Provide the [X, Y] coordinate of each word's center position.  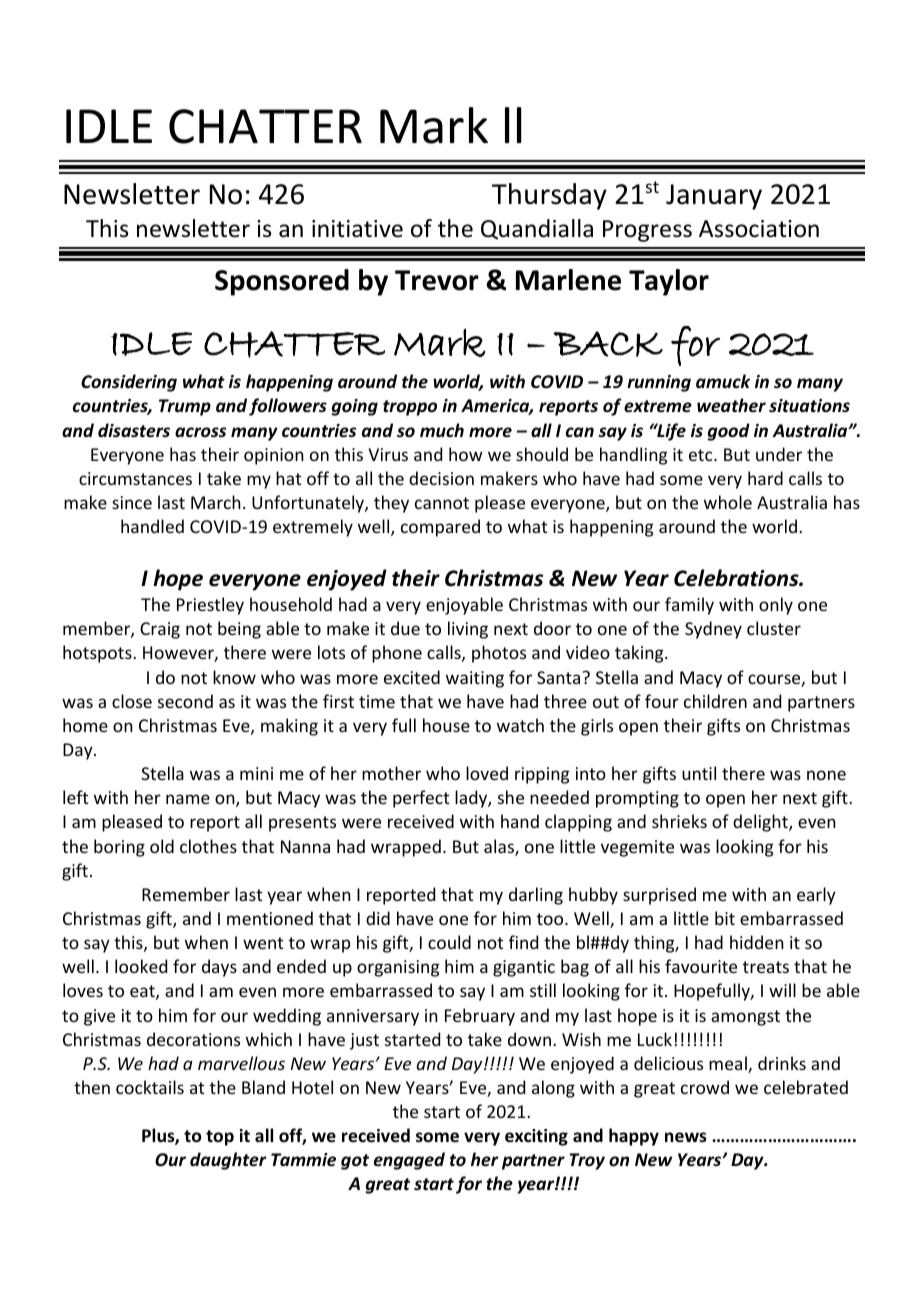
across [200, 432]
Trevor [437, 280]
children [715, 701]
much [442, 430]
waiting [475, 679]
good [729, 432]
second [185, 701]
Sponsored [282, 282]
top [220, 1138]
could [449, 942]
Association [759, 229]
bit [725, 918]
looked [141, 966]
